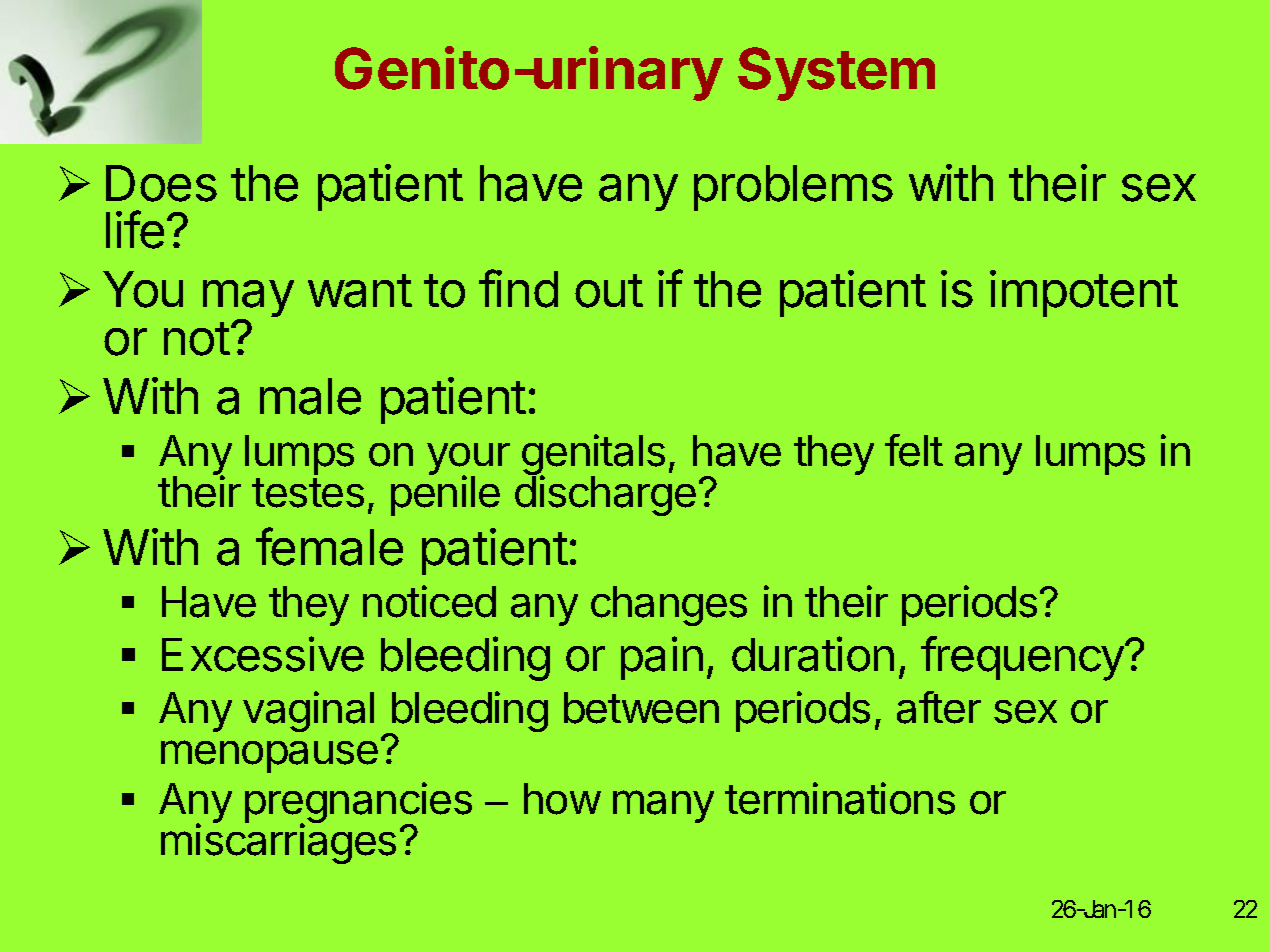 The height and width of the document is (952, 1270). I want to click on many, so click(663, 806).
